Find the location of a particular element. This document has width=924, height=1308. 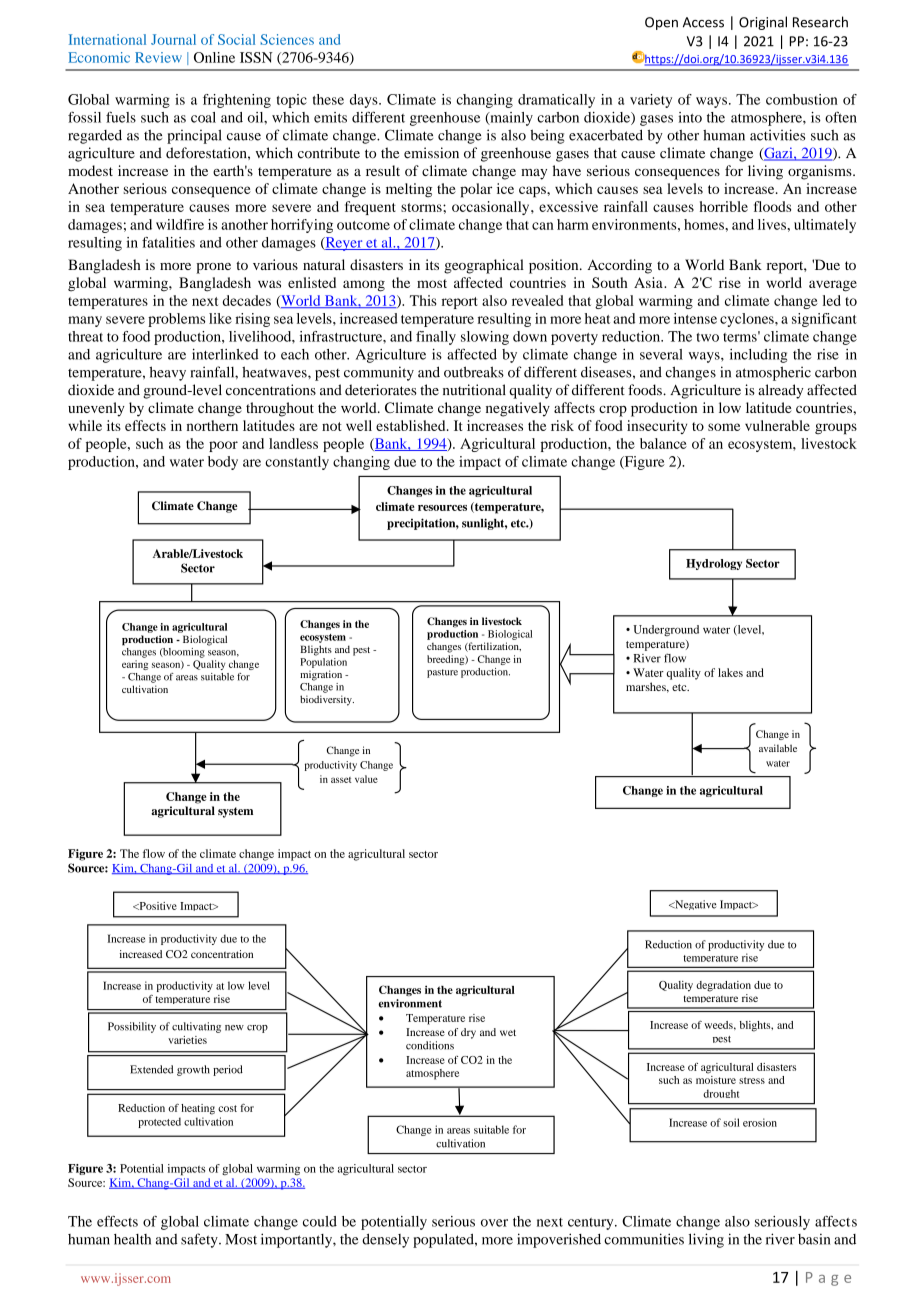

pasture is located at coordinates (442, 673).
